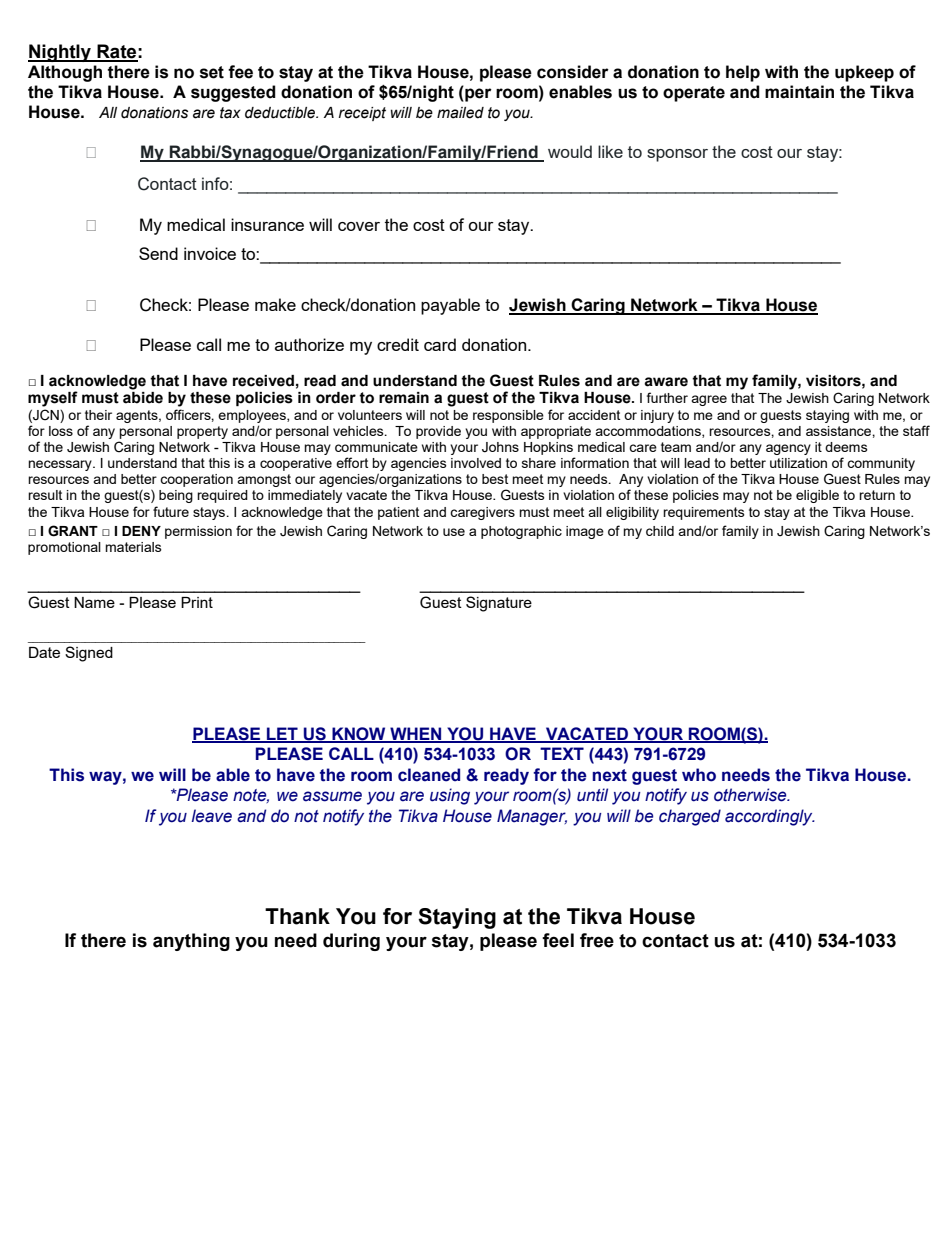 Image resolution: width=952 pixels, height=1233 pixels. Describe the element at coordinates (89, 654) in the page. I see `Signed` at that location.
